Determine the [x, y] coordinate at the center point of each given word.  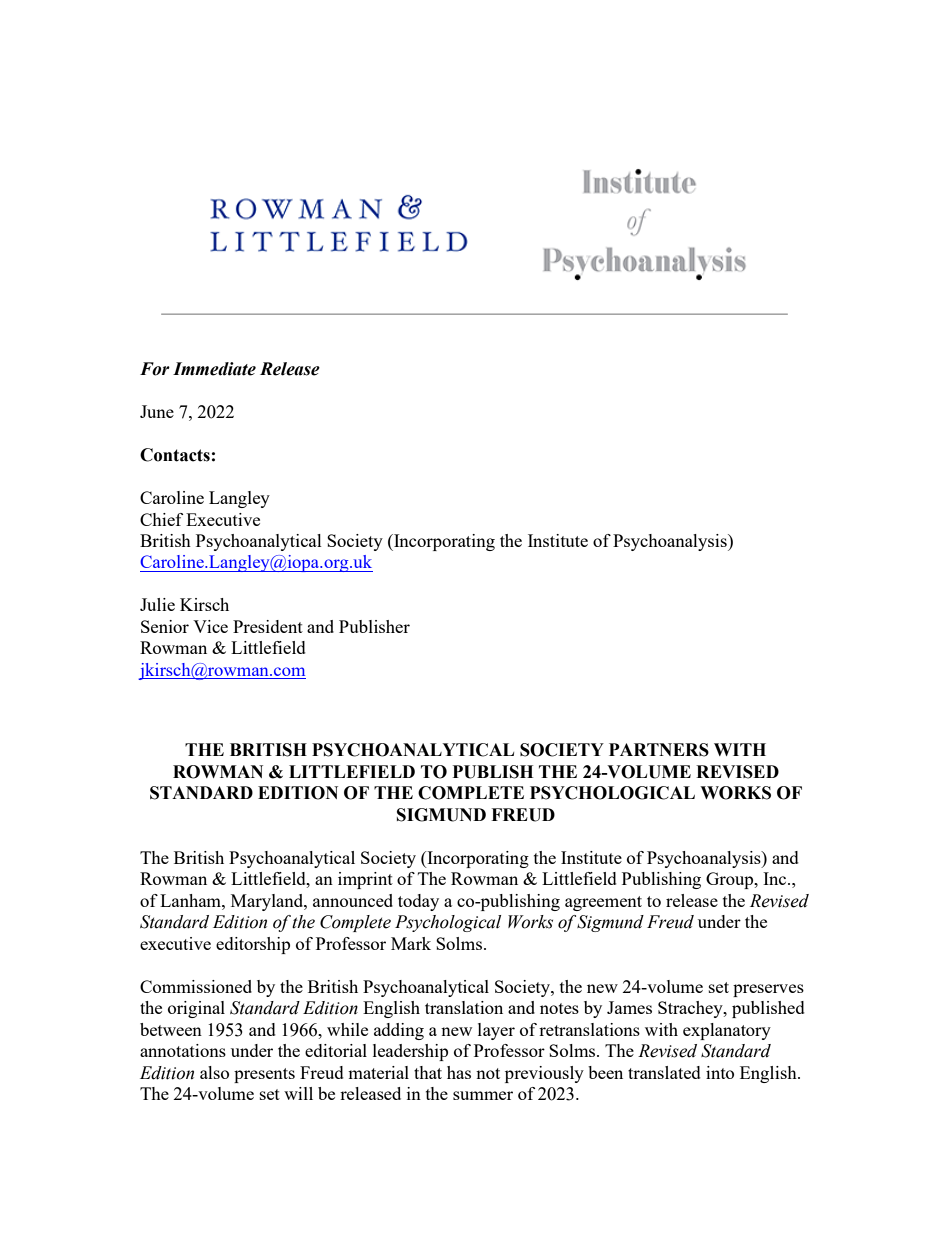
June [157, 411]
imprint [365, 880]
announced [353, 900]
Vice [210, 626]
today [418, 902]
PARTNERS [659, 750]
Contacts [175, 455]
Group [731, 880]
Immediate [214, 369]
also [214, 1072]
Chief [161, 519]
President [268, 626]
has [459, 1072]
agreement [603, 903]
